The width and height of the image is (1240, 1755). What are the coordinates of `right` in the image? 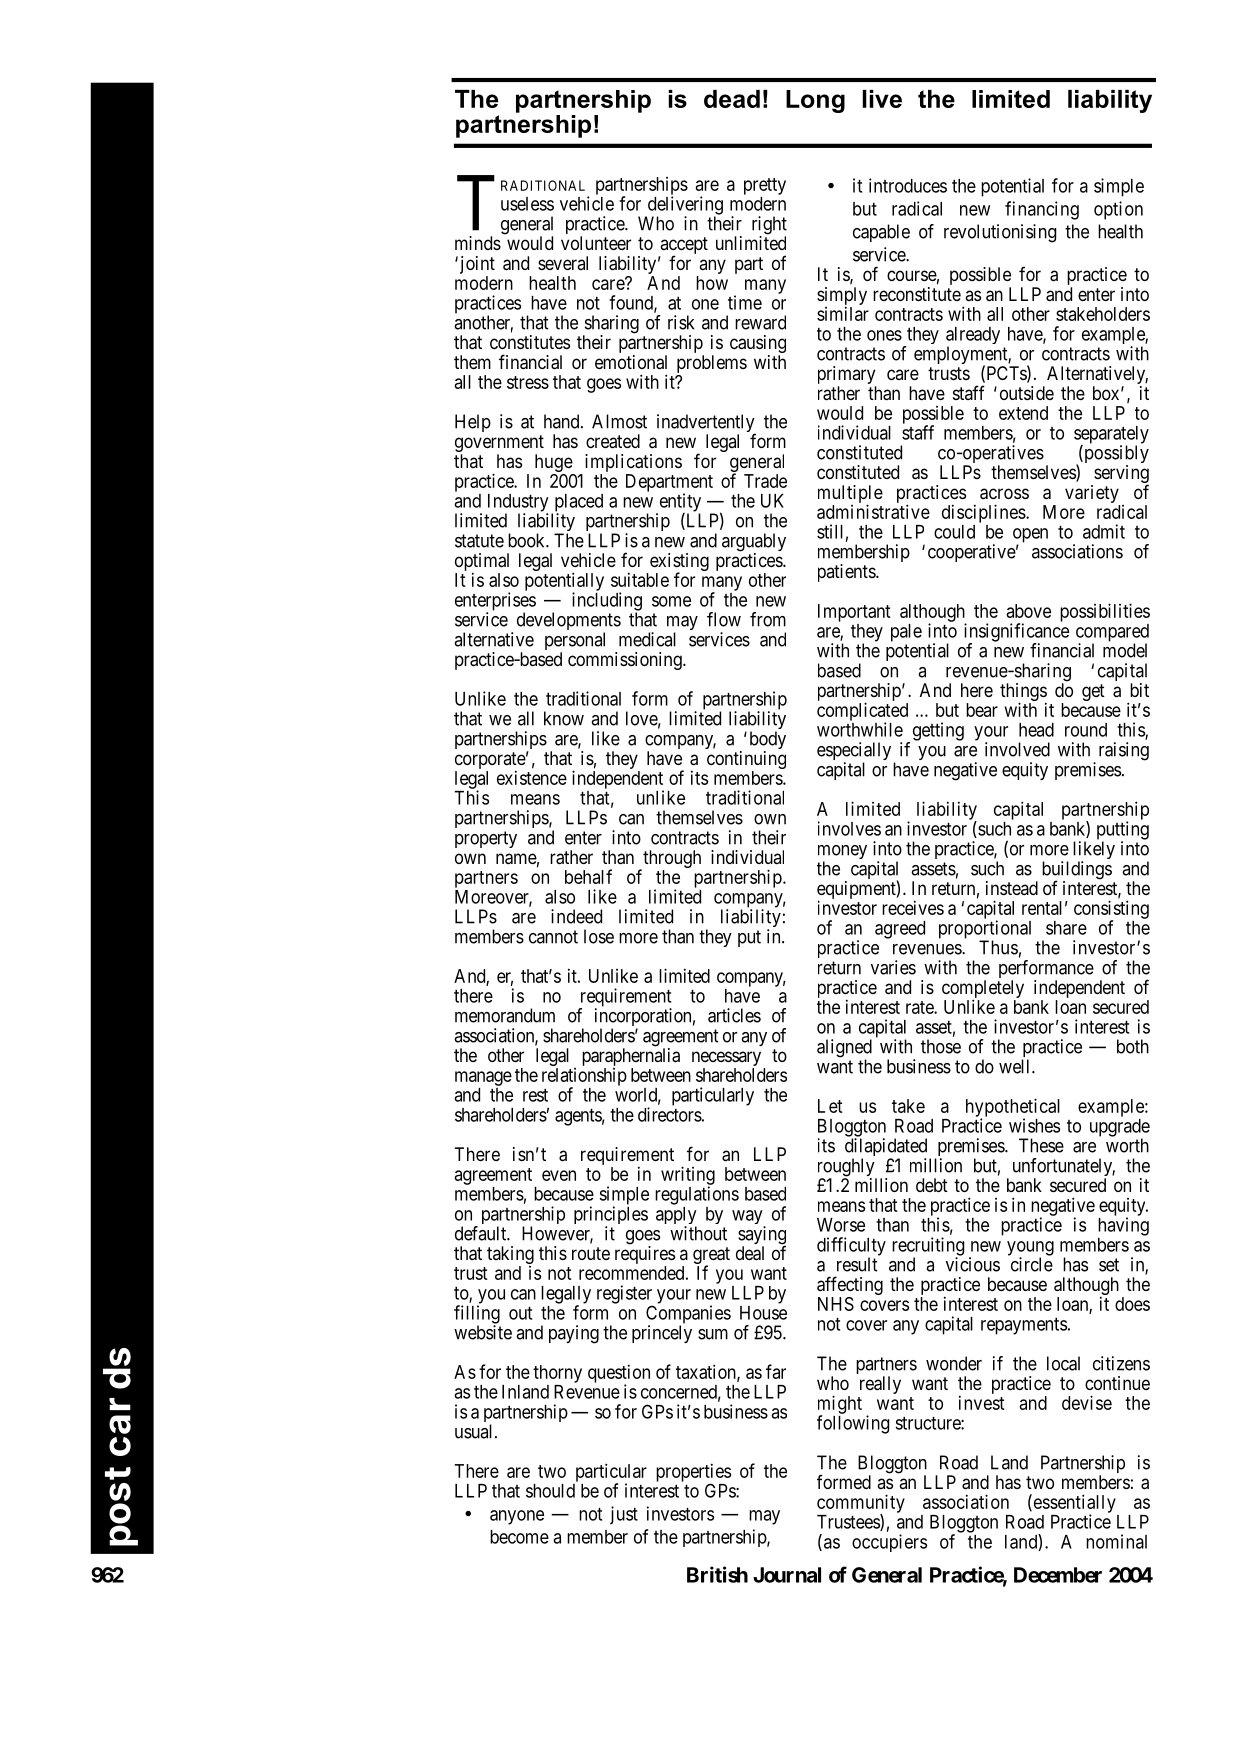 It's located at (769, 226).
